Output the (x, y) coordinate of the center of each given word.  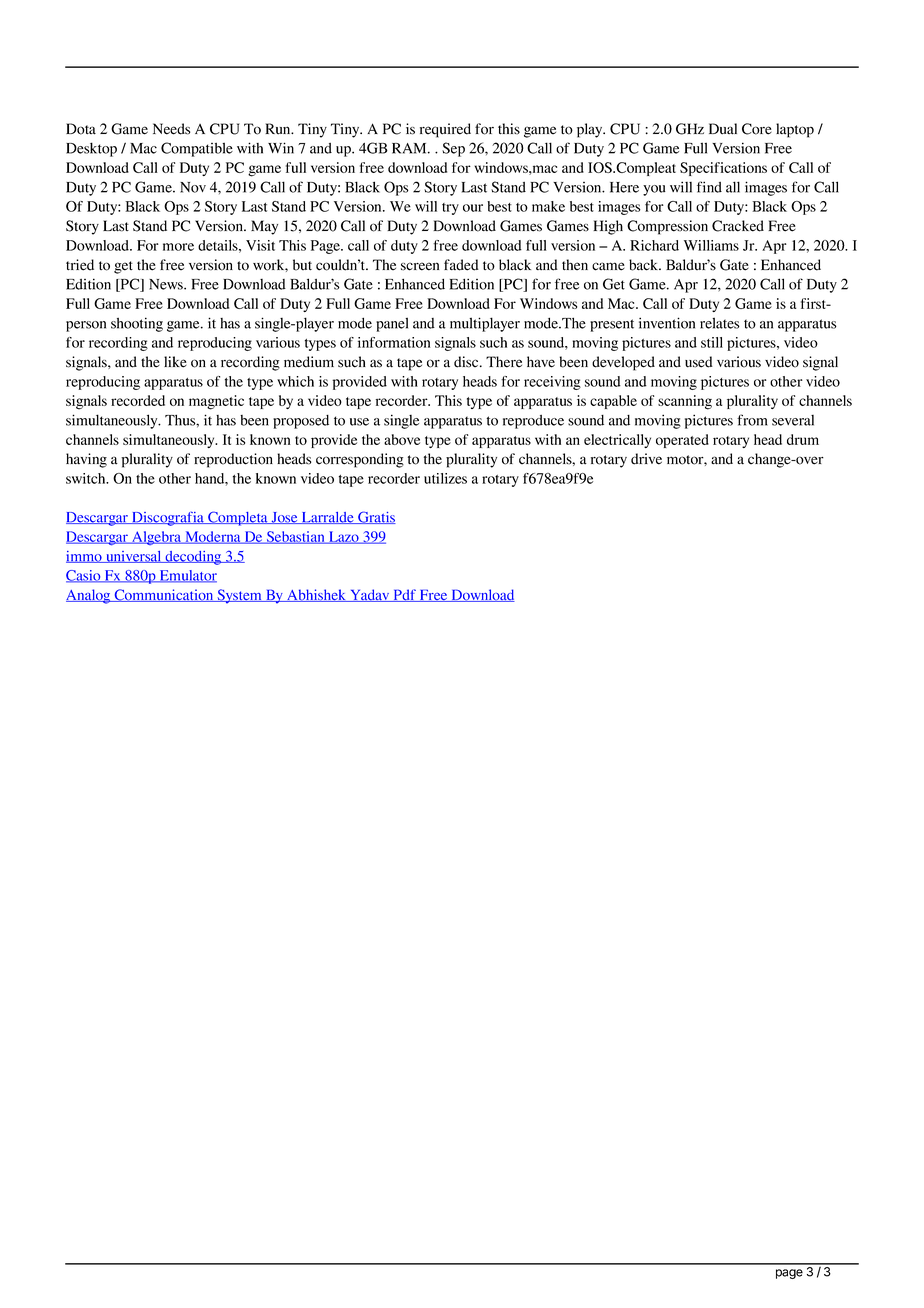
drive (646, 459)
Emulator (187, 576)
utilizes (445, 478)
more (178, 247)
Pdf (404, 595)
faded (461, 265)
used (699, 362)
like (175, 362)
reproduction (233, 460)
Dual (723, 129)
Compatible (197, 149)
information (394, 342)
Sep (453, 149)
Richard (654, 245)
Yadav (370, 595)
